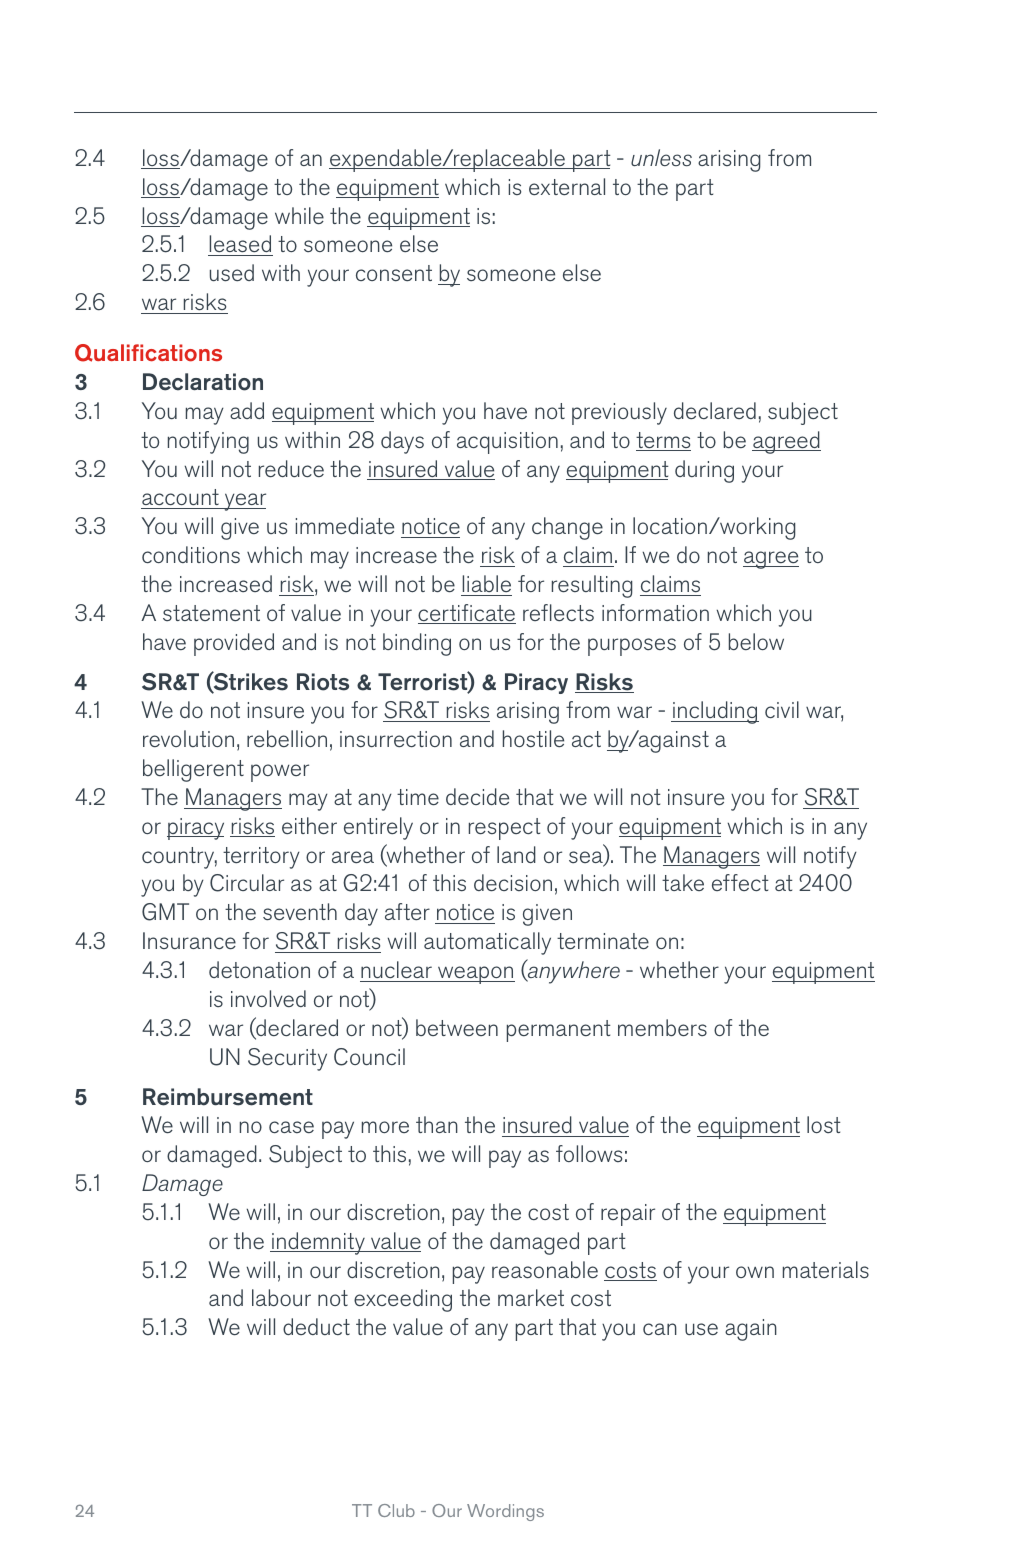  Describe the element at coordinates (240, 245) in the screenshot. I see `leased` at that location.
